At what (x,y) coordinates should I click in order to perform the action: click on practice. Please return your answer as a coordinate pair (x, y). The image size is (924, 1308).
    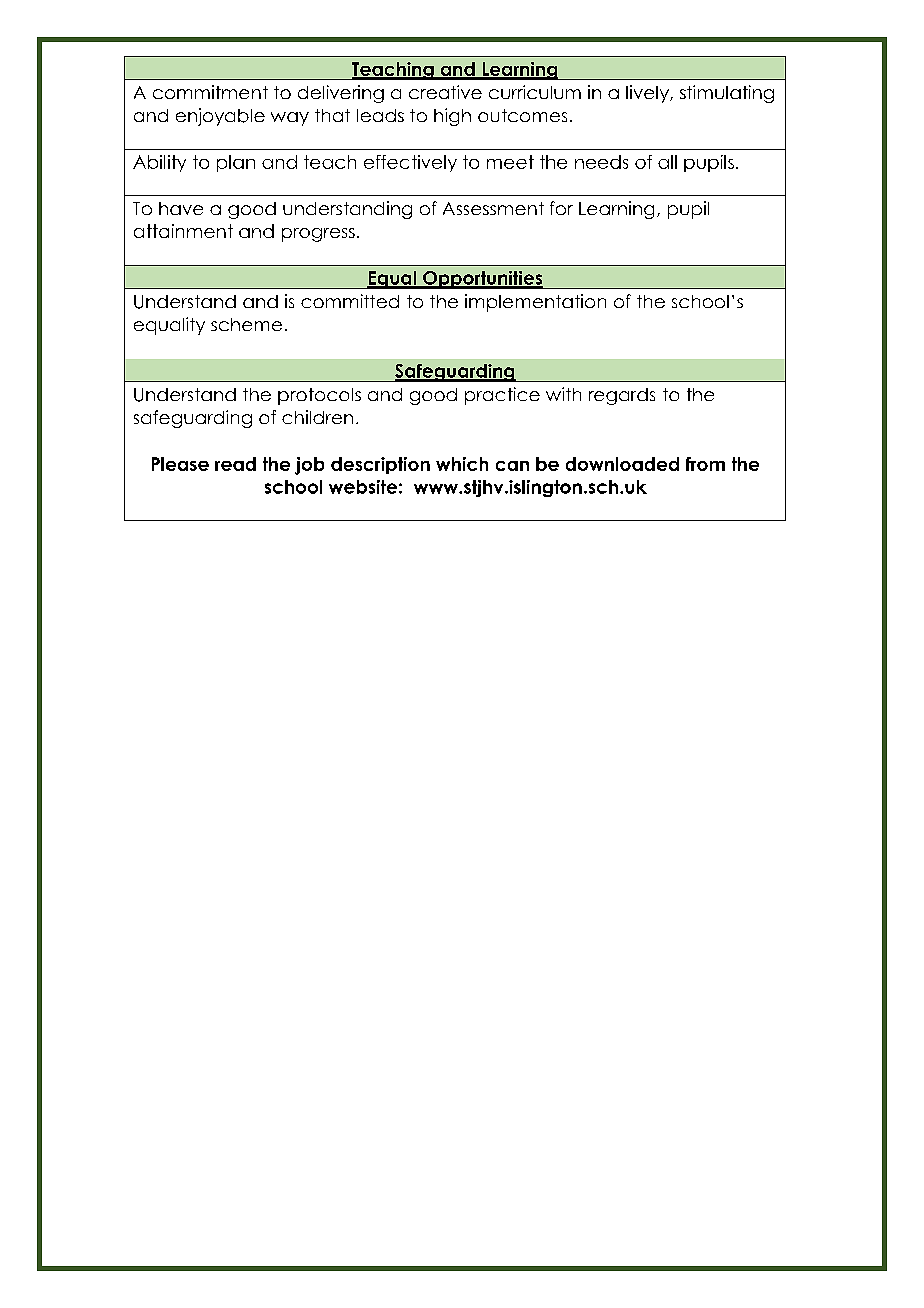
    Looking at the image, I should click on (502, 396).
